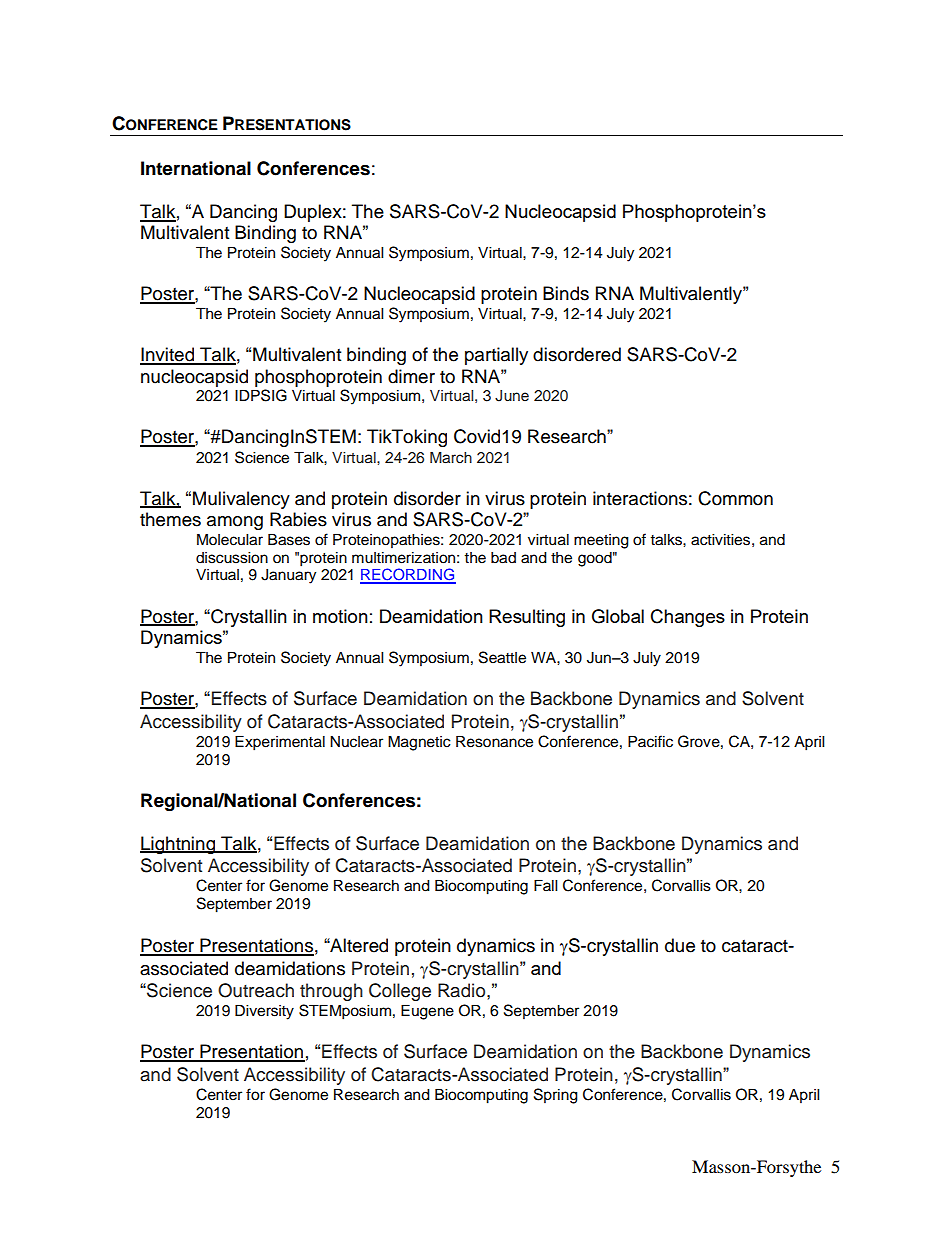 The height and width of the image is (1233, 952). What do you see at coordinates (545, 885) in the image?
I see `Fall` at bounding box center [545, 885].
